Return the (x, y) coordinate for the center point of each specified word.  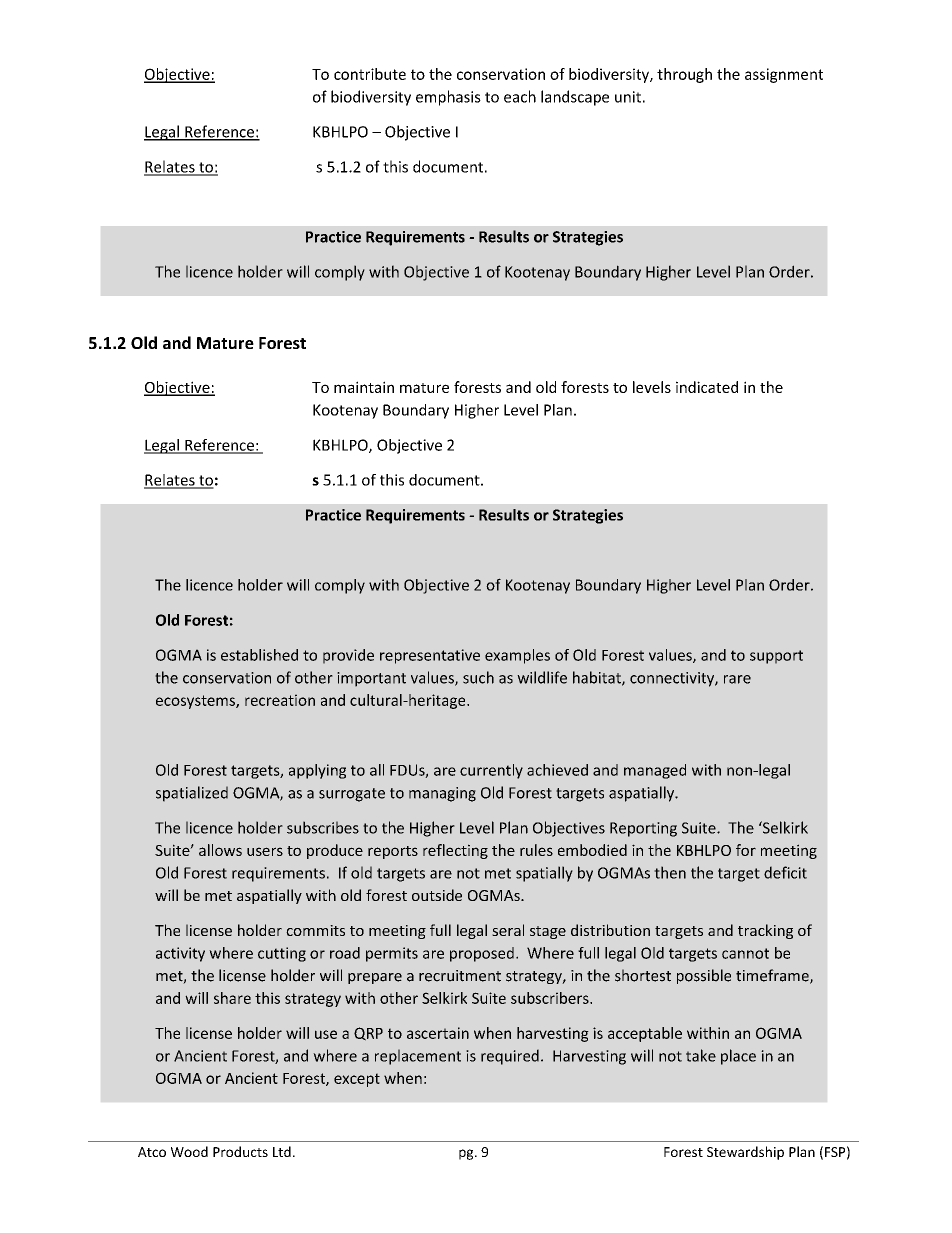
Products (240, 1151)
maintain (364, 387)
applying (317, 771)
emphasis (448, 98)
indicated (707, 387)
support (776, 657)
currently (491, 771)
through (684, 75)
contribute (370, 74)
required (510, 1057)
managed (655, 771)
